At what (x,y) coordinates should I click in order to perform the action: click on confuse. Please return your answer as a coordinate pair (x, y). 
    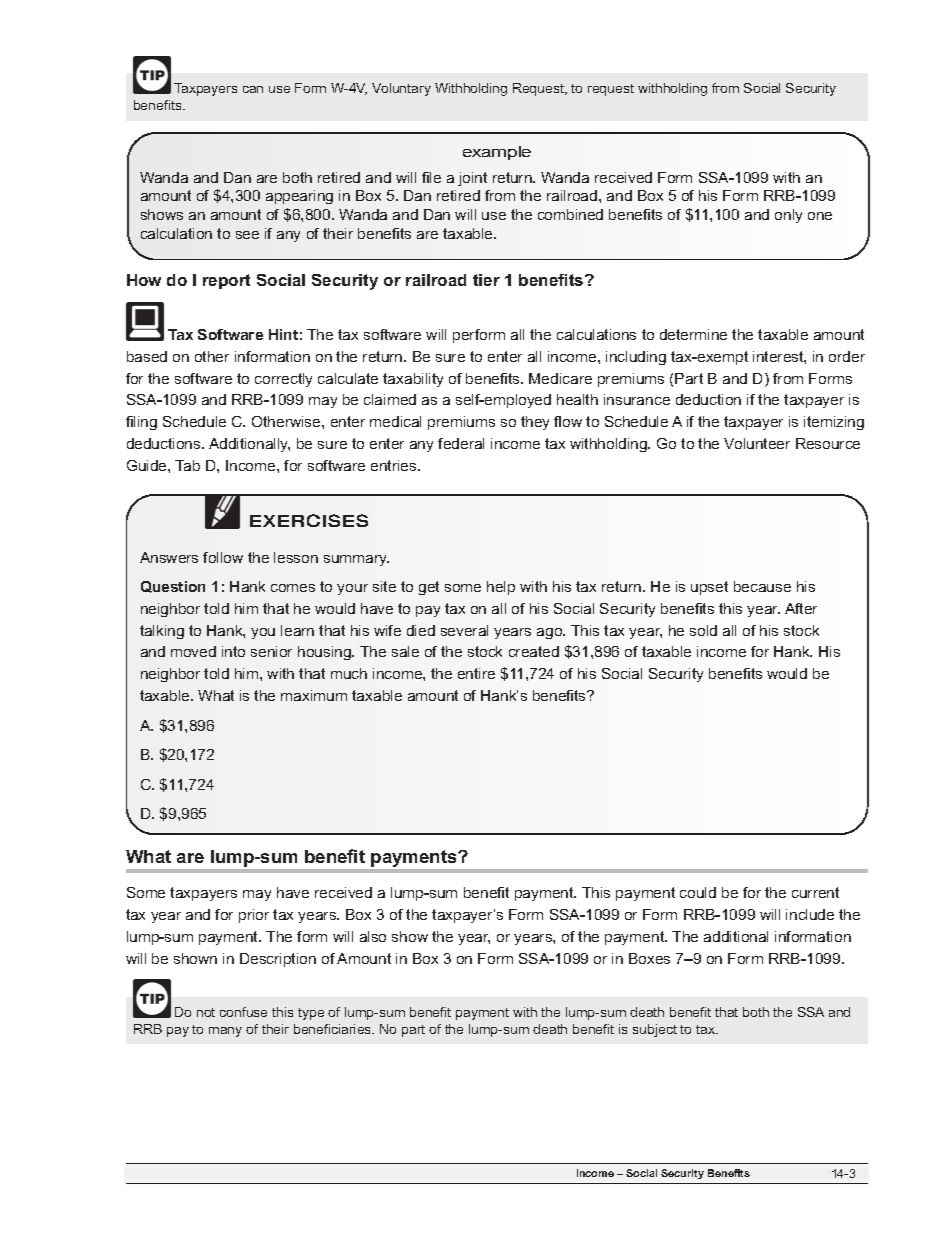
    Looking at the image, I should click on (243, 1012).
